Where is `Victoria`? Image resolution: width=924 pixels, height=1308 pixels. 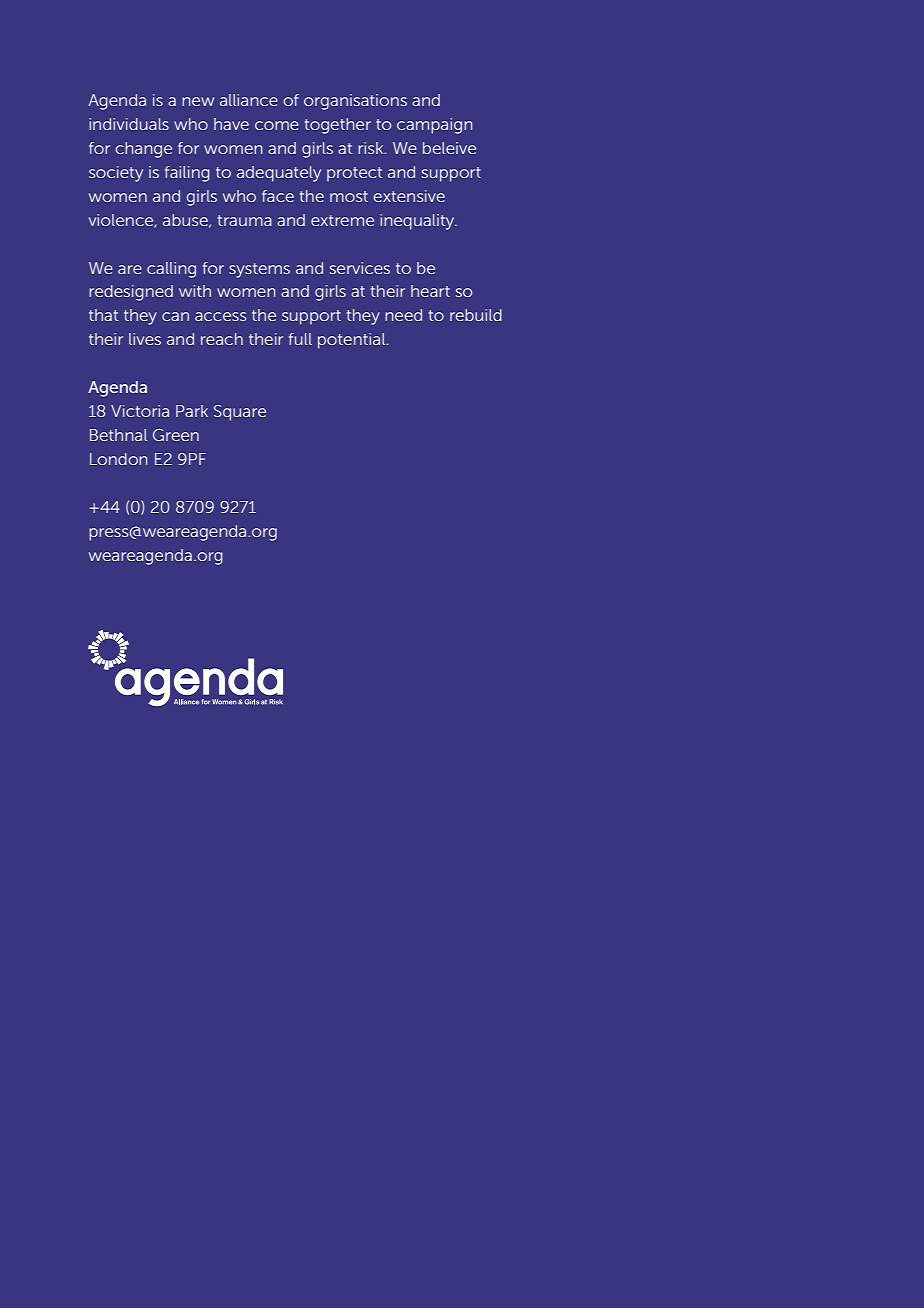
Victoria is located at coordinates (140, 411).
